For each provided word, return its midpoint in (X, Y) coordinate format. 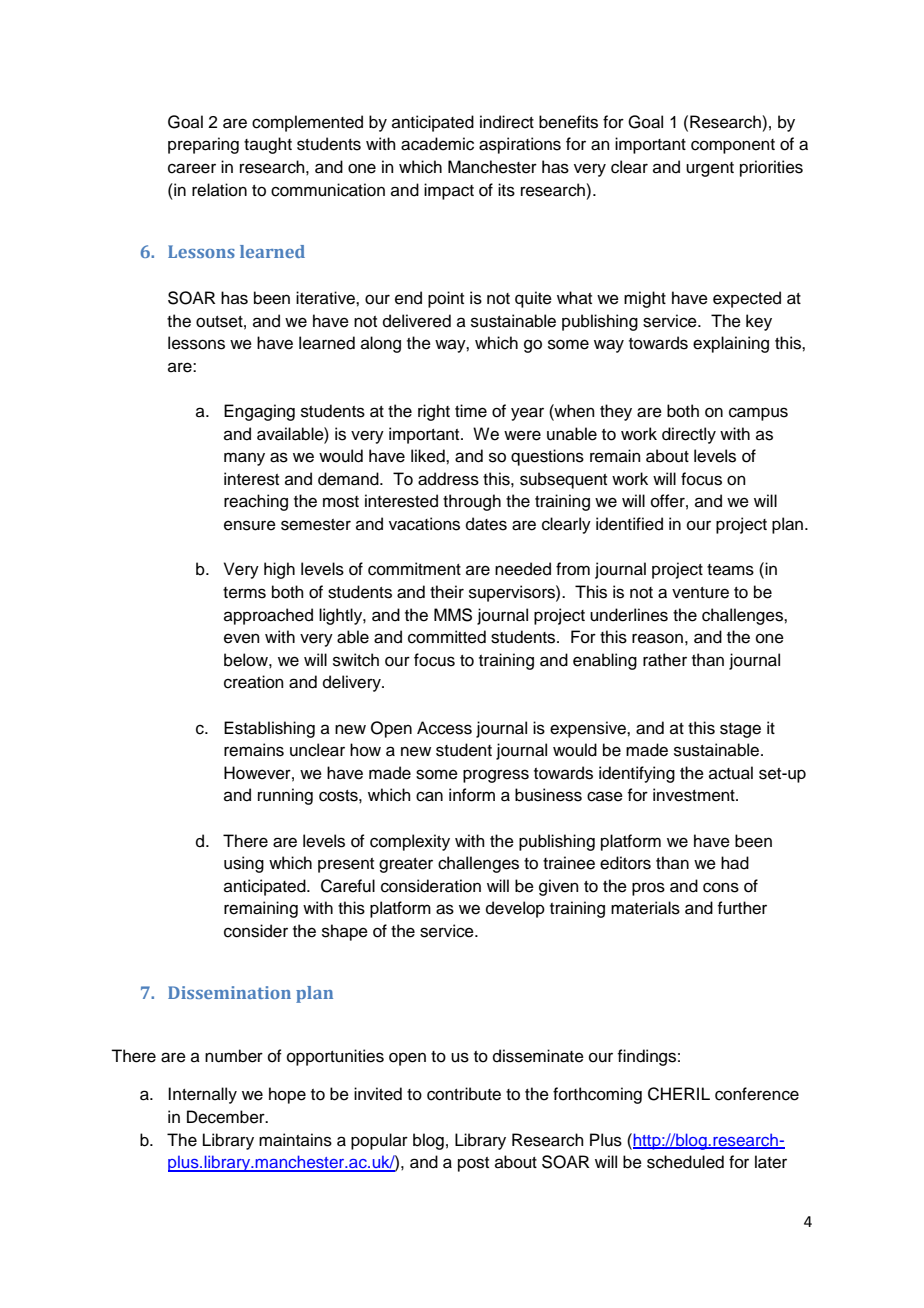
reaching (256, 502)
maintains (295, 1140)
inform (472, 795)
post (473, 1164)
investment (695, 795)
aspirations (520, 145)
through (472, 502)
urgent (710, 169)
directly (689, 435)
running (285, 796)
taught (268, 145)
